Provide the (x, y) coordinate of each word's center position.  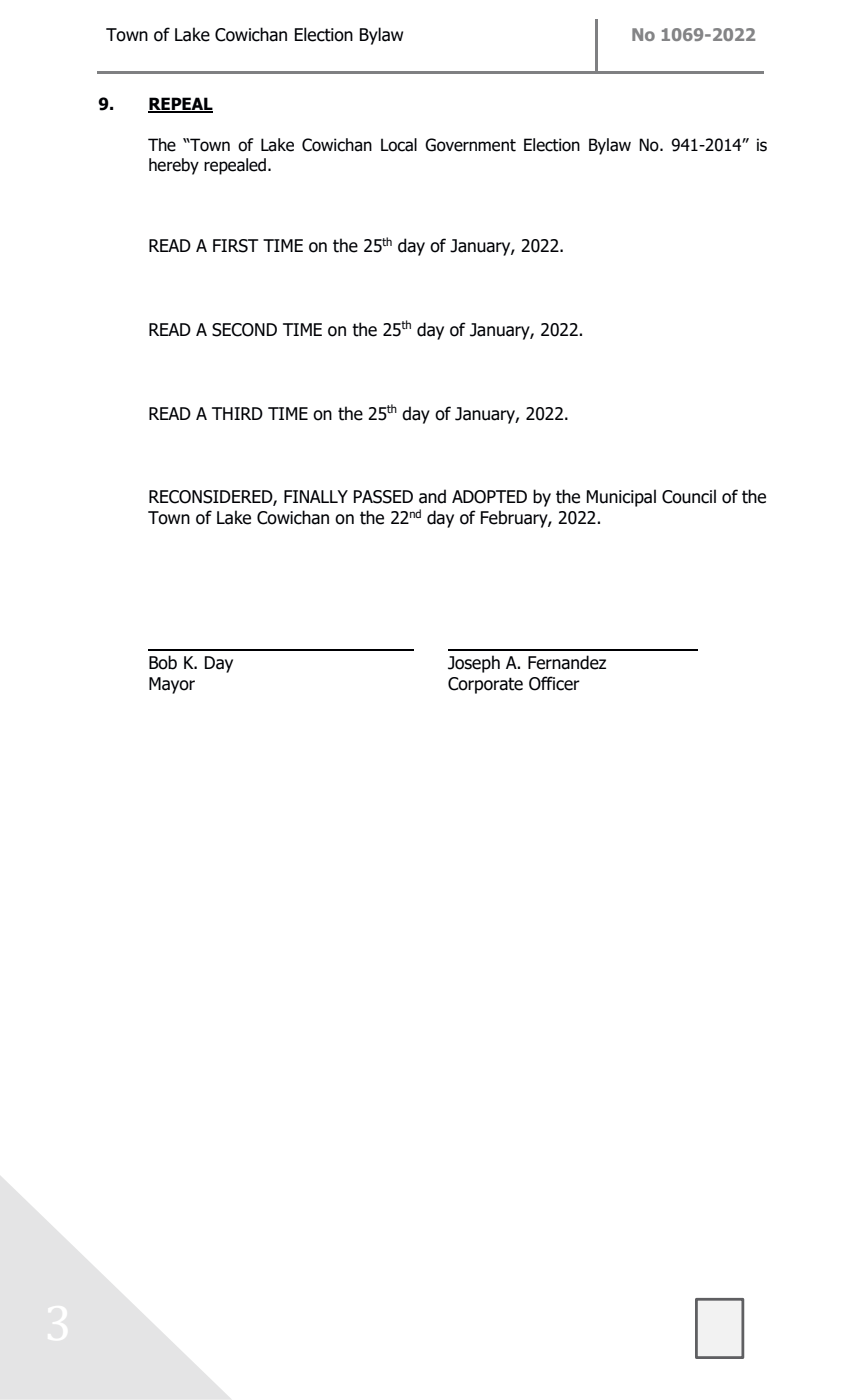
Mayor (172, 685)
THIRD (237, 413)
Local (399, 145)
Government (470, 145)
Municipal (621, 498)
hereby (174, 166)
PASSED (383, 497)
